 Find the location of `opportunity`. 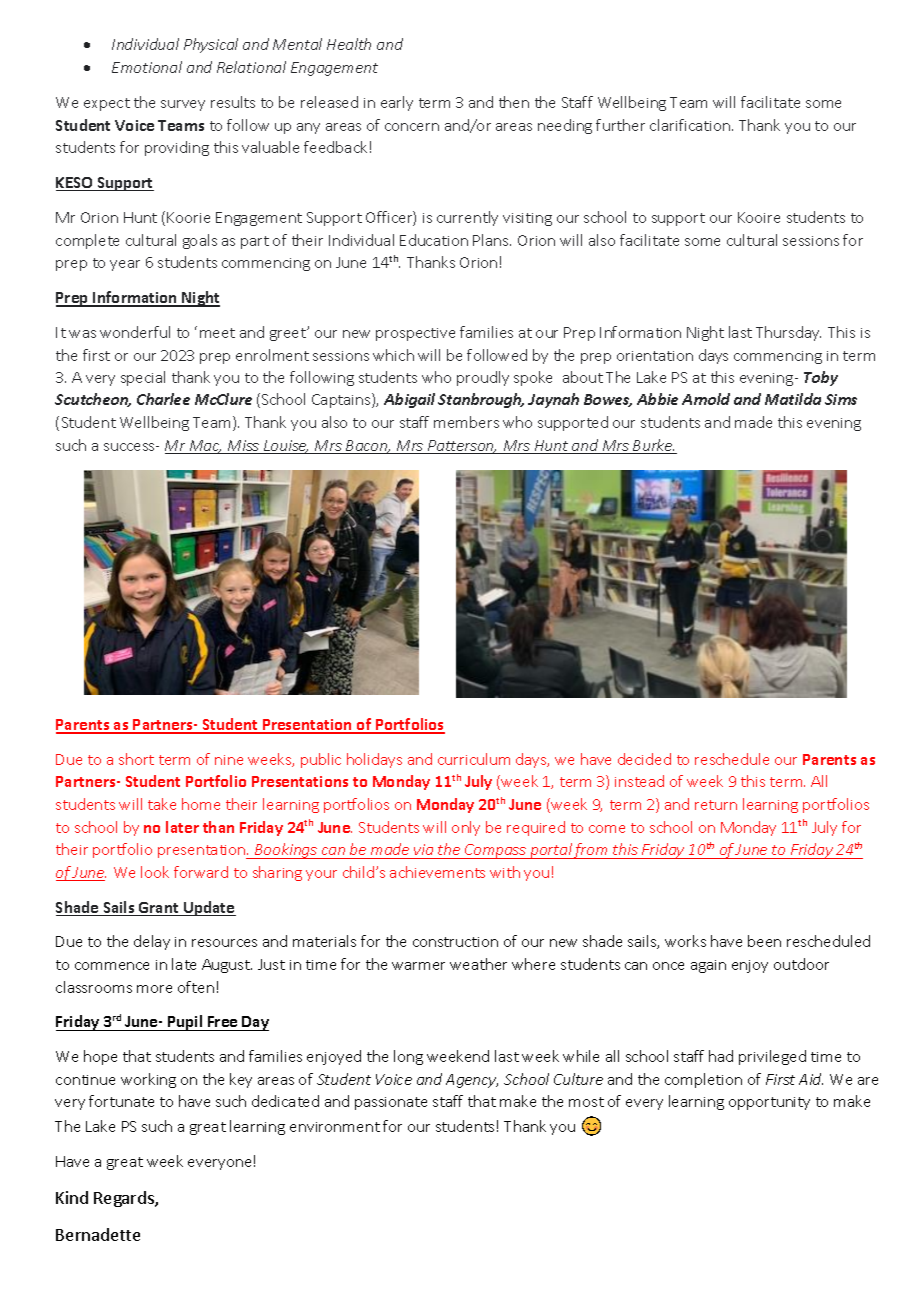

opportunity is located at coordinates (769, 1103).
